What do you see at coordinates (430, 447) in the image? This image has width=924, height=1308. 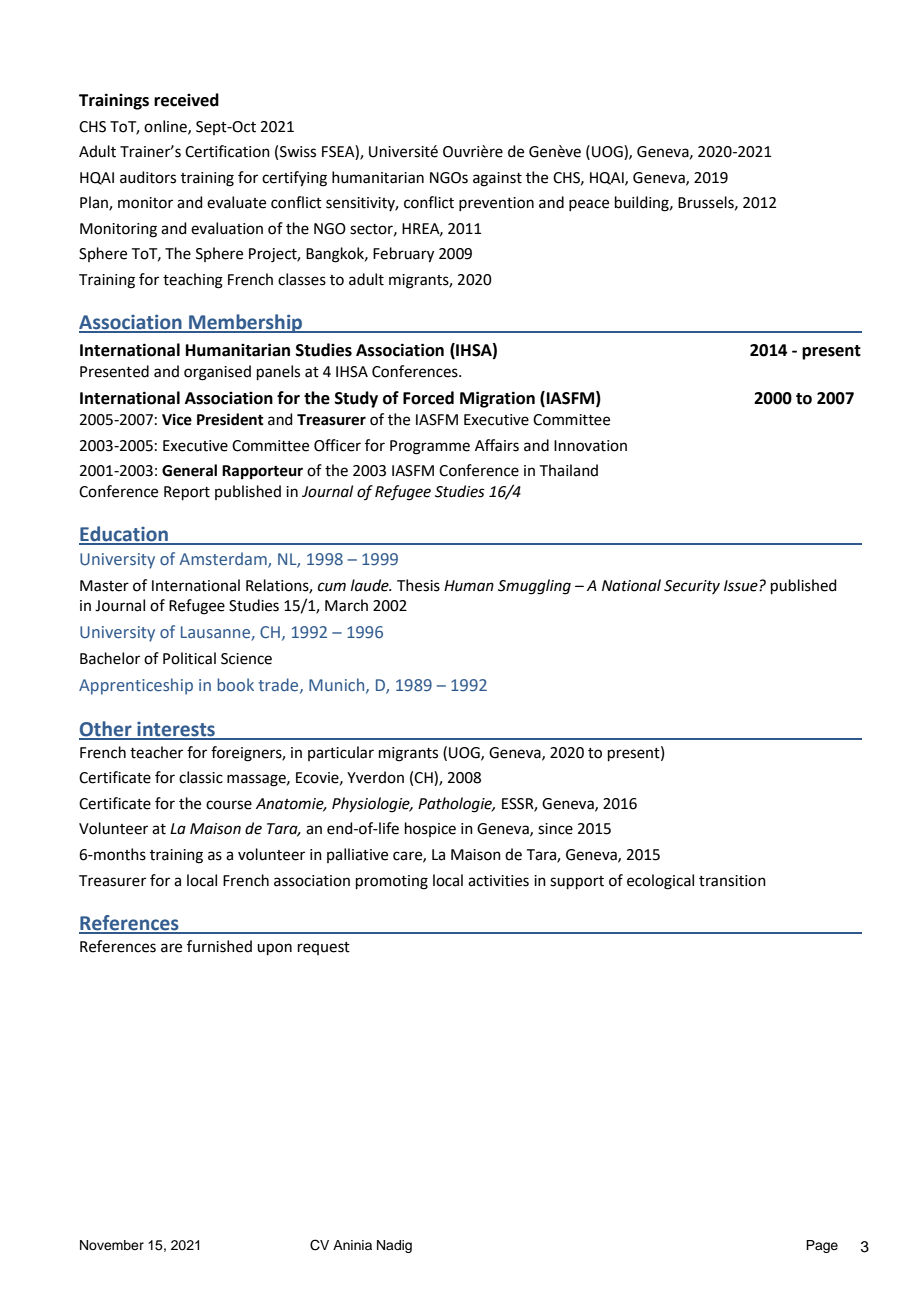 I see `Programme` at bounding box center [430, 447].
